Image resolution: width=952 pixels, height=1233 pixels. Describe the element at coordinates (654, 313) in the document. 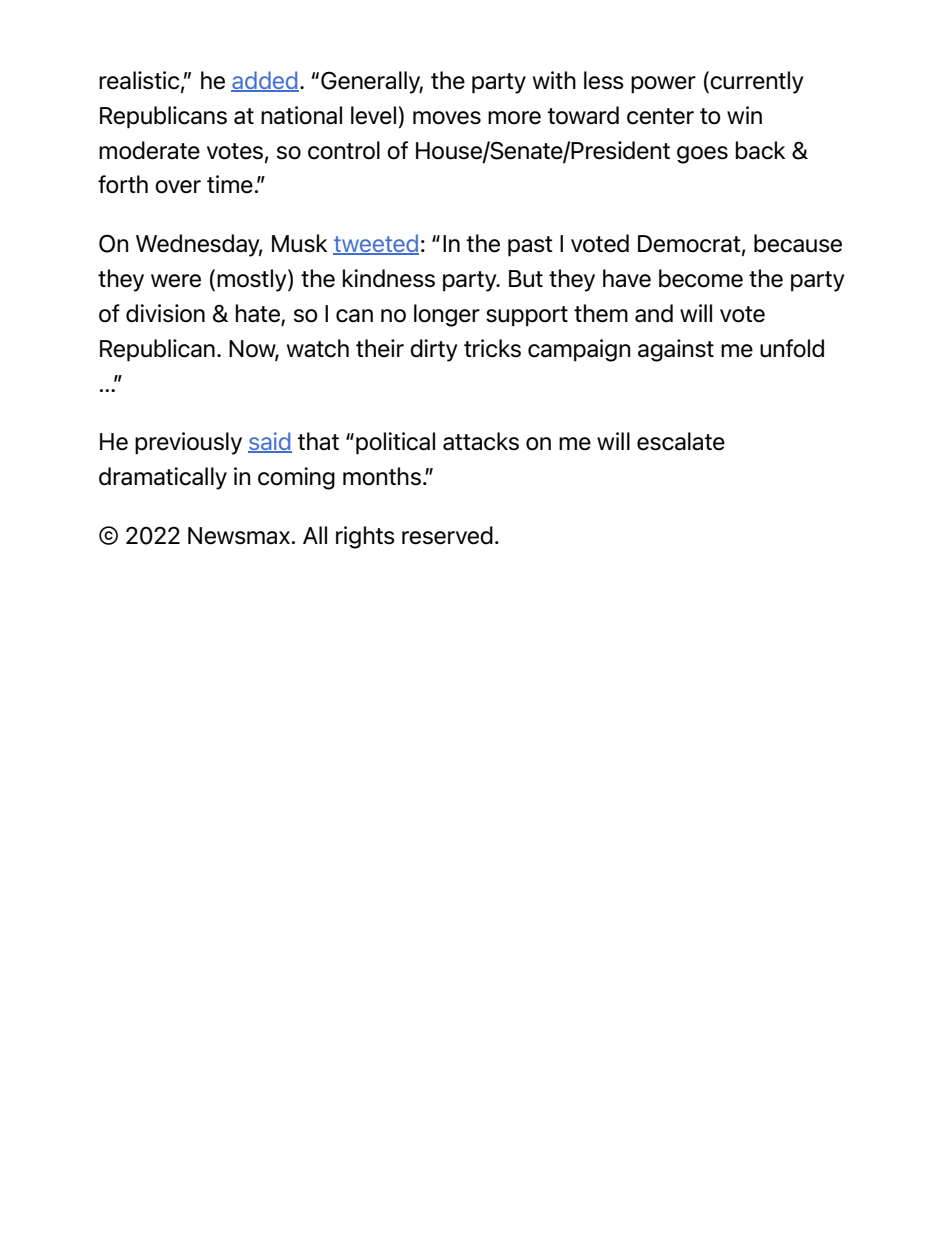

I see `and` at that location.
